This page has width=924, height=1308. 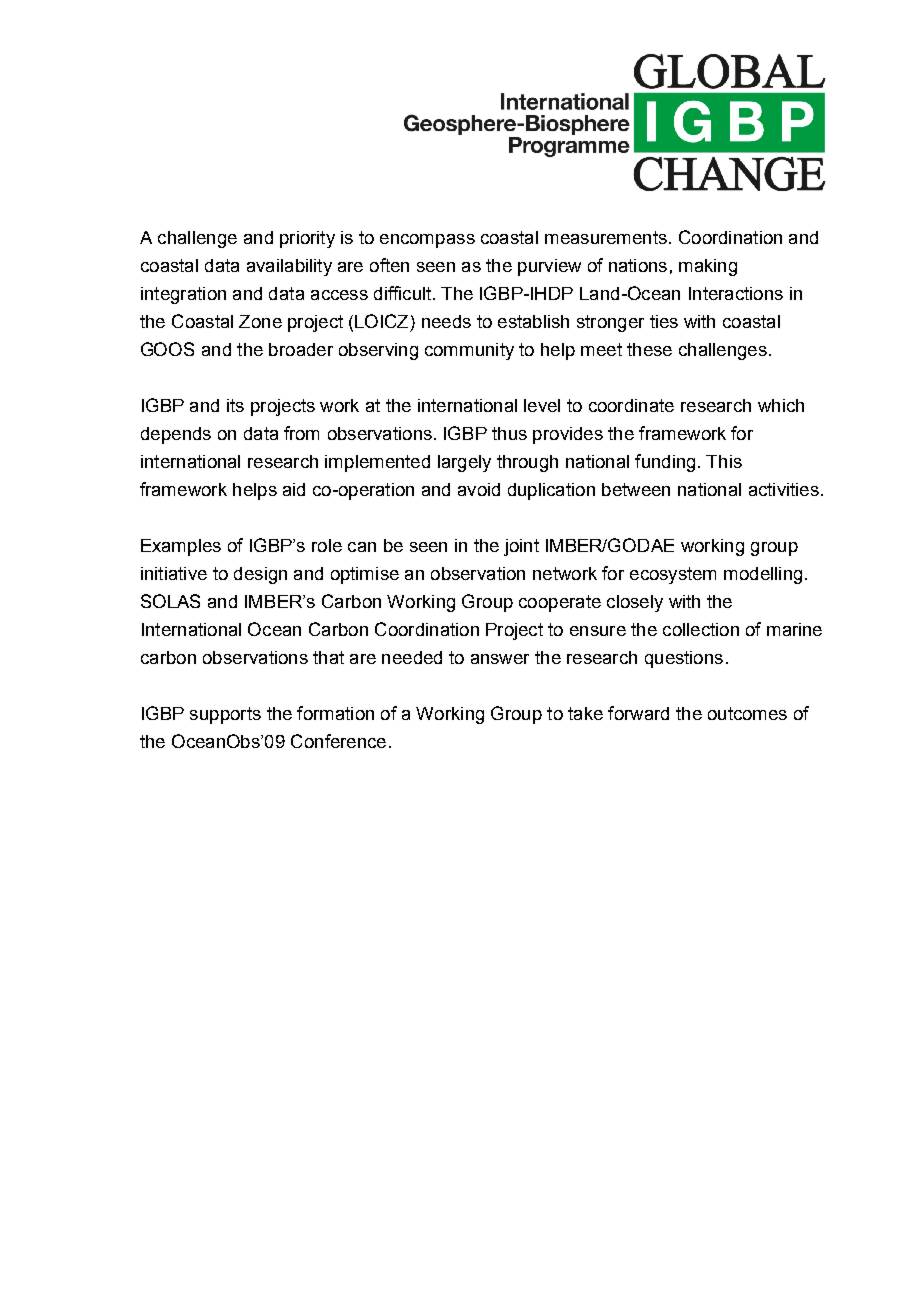 What do you see at coordinates (289, 267) in the page?
I see `availability` at bounding box center [289, 267].
